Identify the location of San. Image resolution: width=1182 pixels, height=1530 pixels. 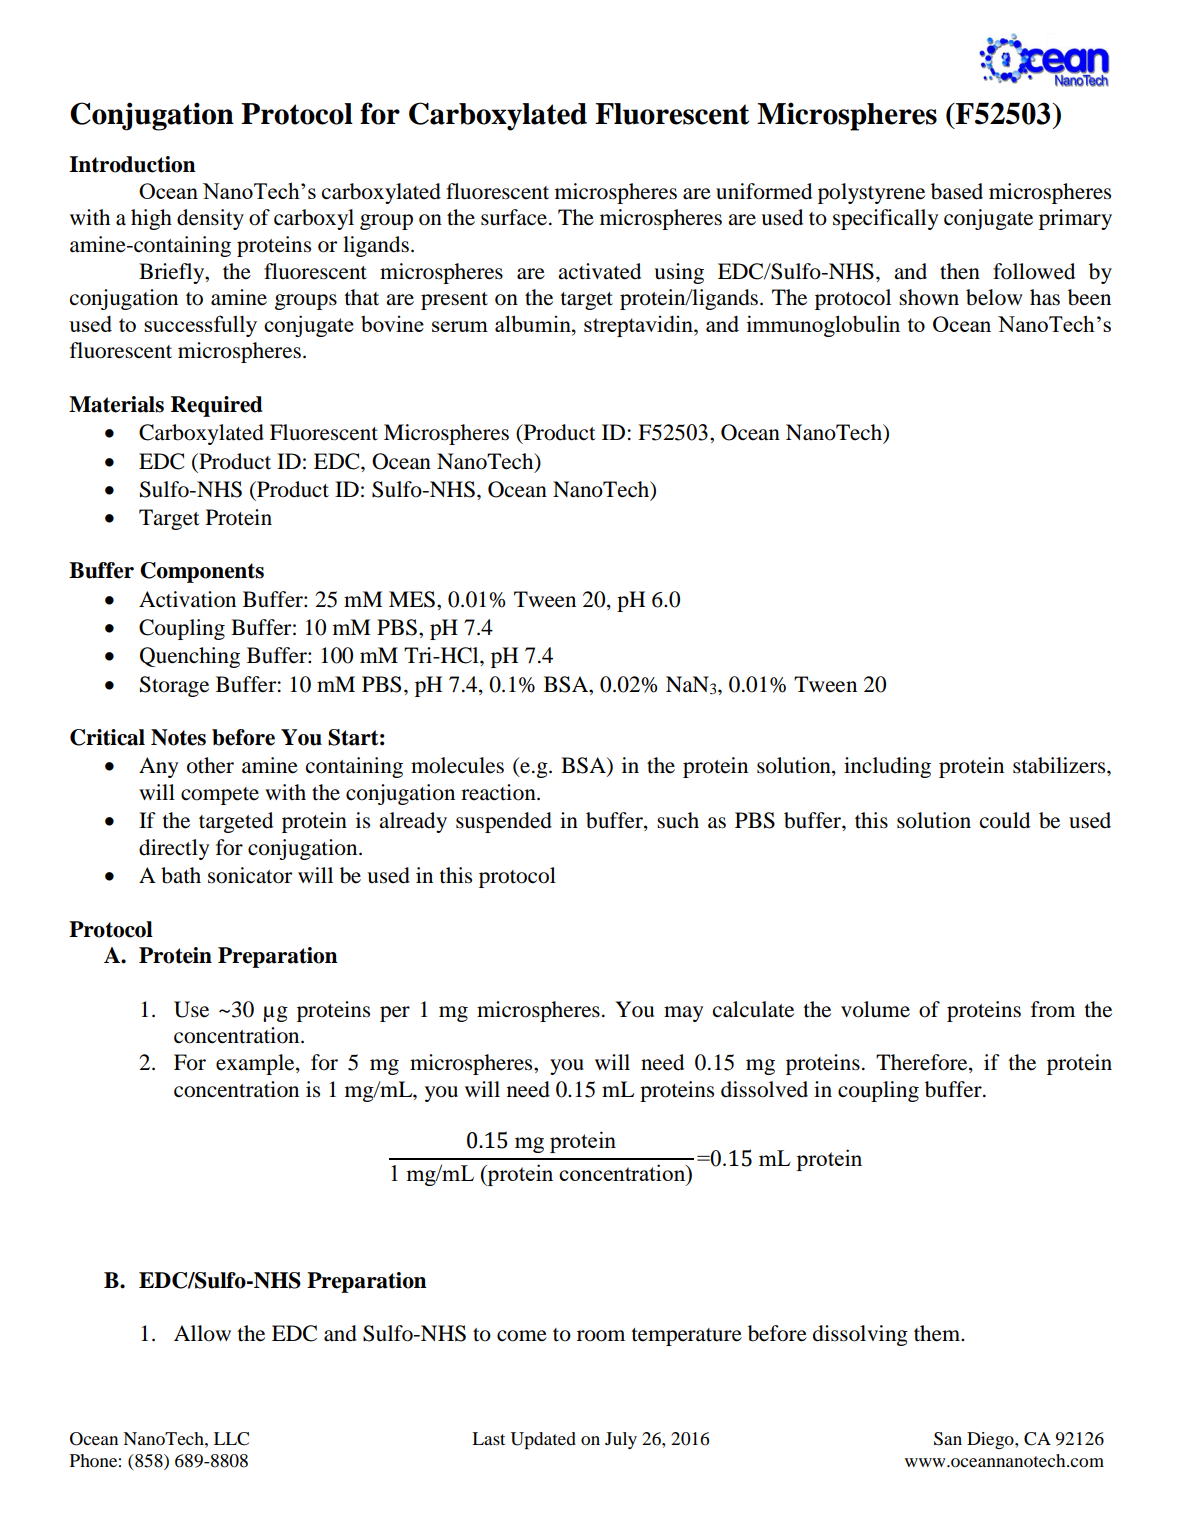
(948, 1439).
